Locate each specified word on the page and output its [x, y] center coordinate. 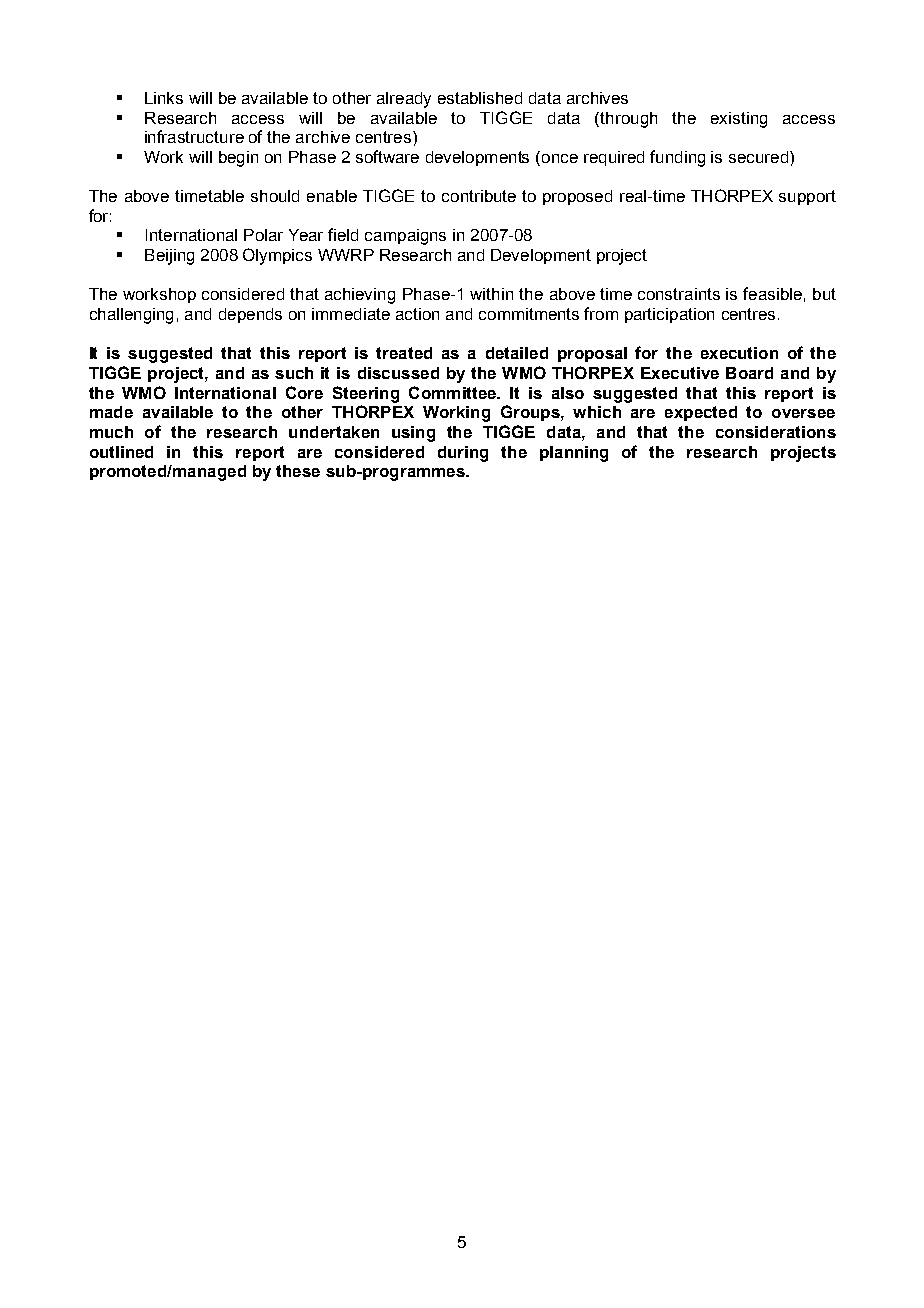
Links [164, 98]
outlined [121, 452]
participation [669, 315]
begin [238, 159]
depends [250, 315]
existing [739, 120]
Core [304, 392]
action [417, 314]
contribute [479, 196]
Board [749, 373]
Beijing [169, 257]
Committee [453, 392]
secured [758, 157]
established [480, 98]
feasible [772, 293]
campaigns [405, 237]
